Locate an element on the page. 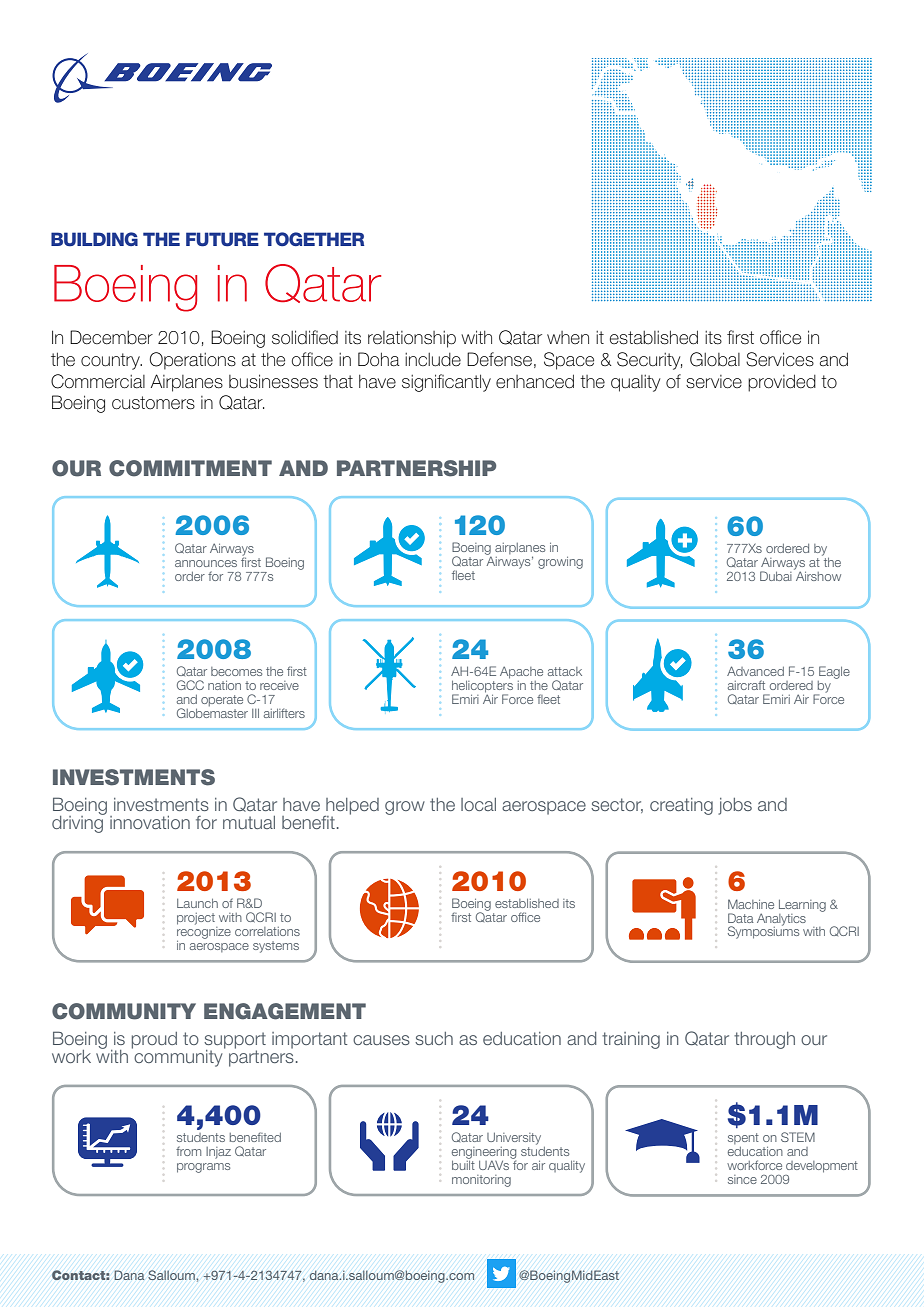  spent is located at coordinates (743, 1138).
